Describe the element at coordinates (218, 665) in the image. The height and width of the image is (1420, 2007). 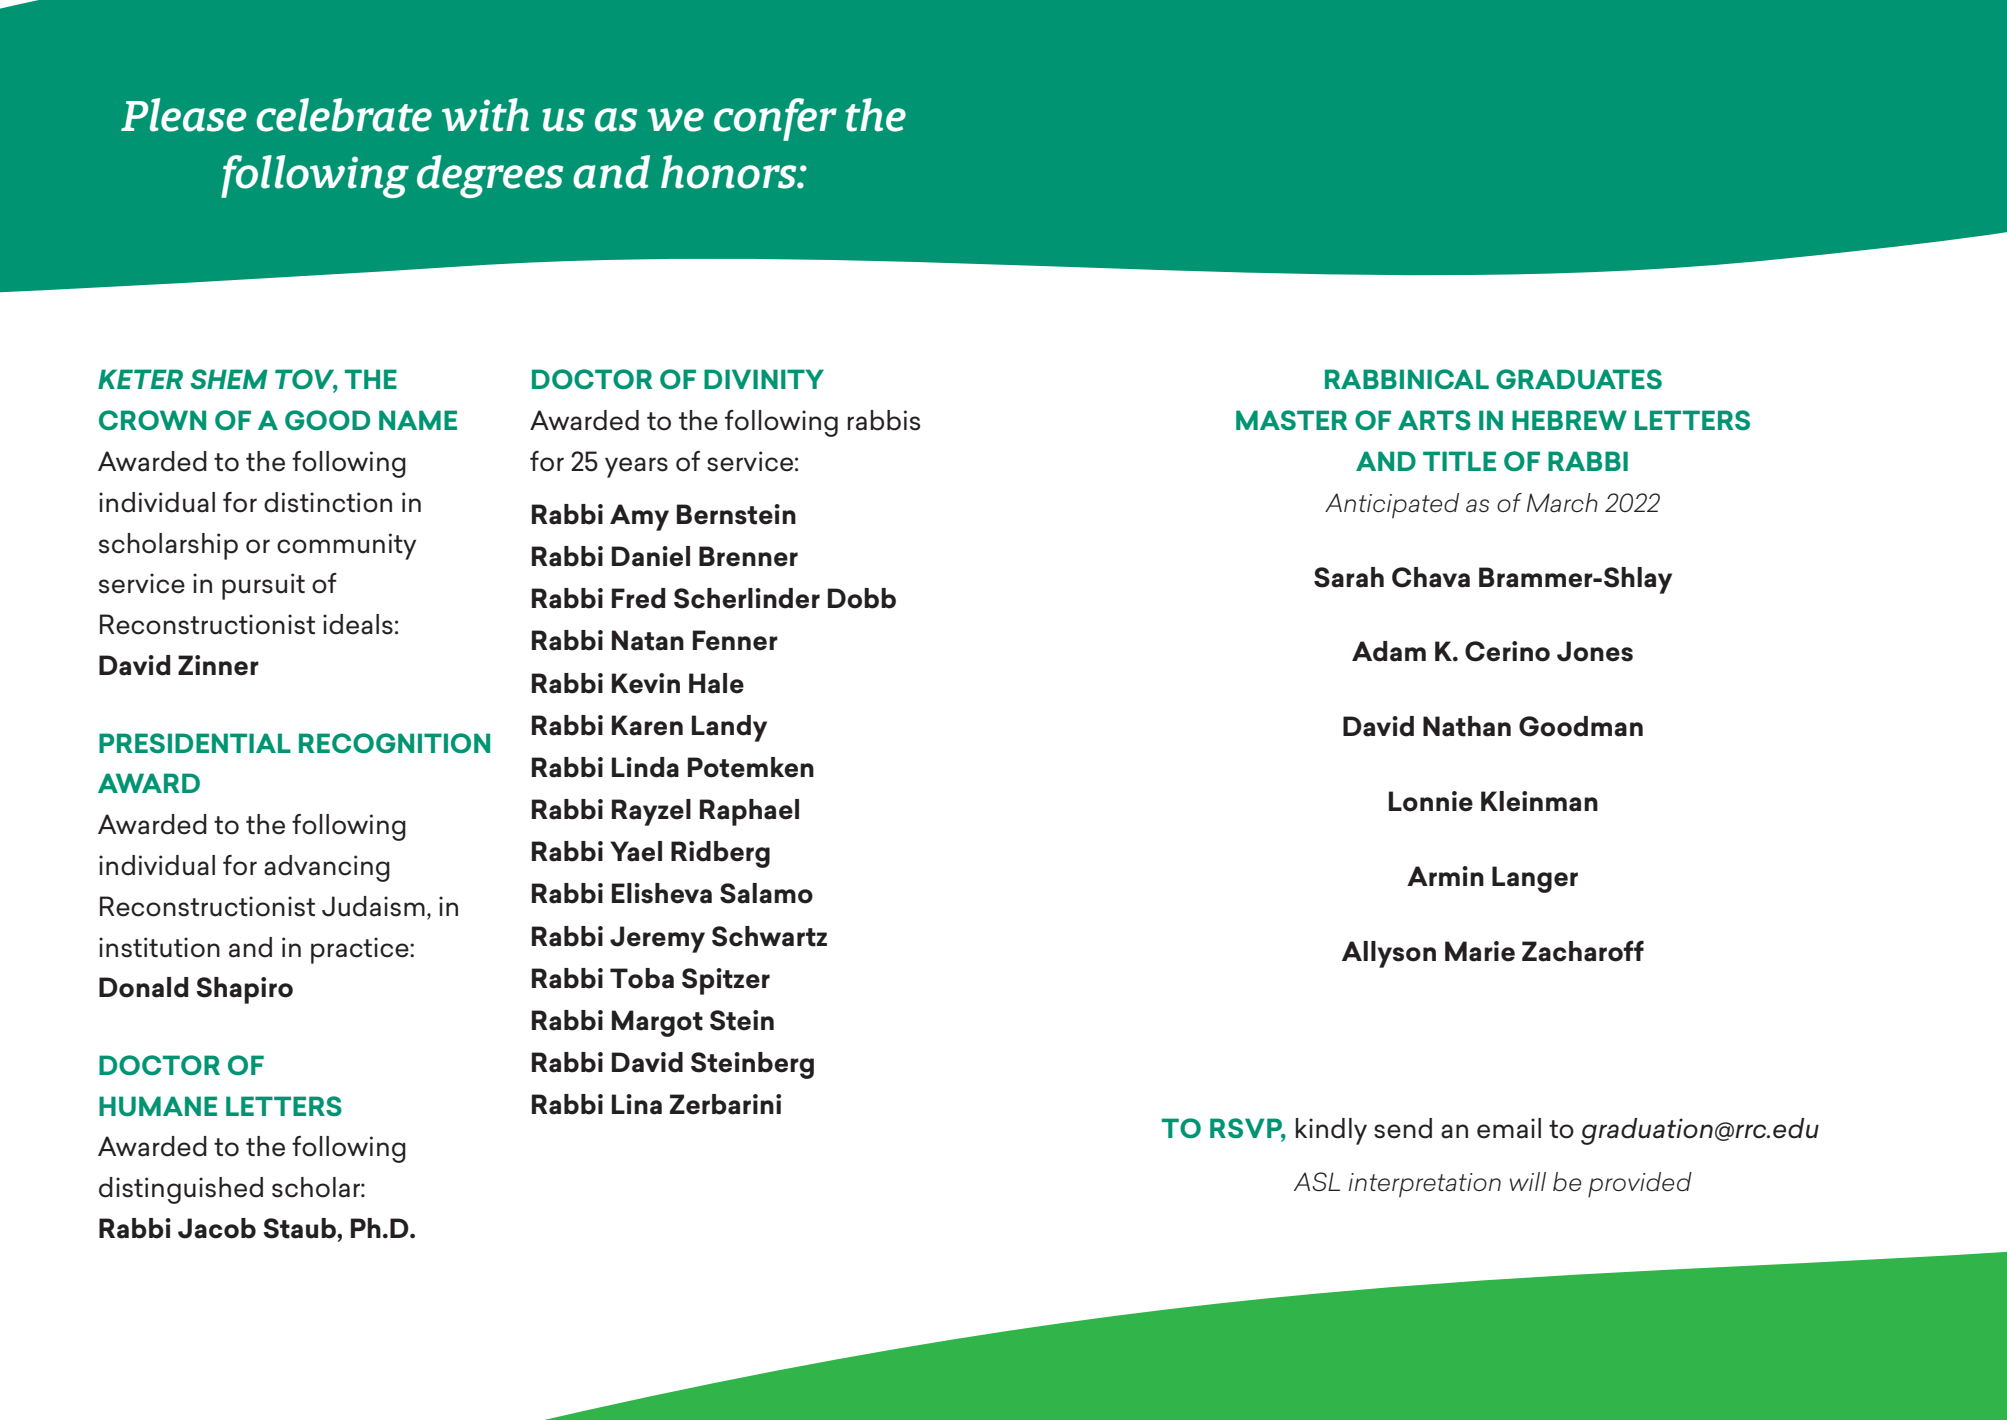
I see `Zinner` at that location.
